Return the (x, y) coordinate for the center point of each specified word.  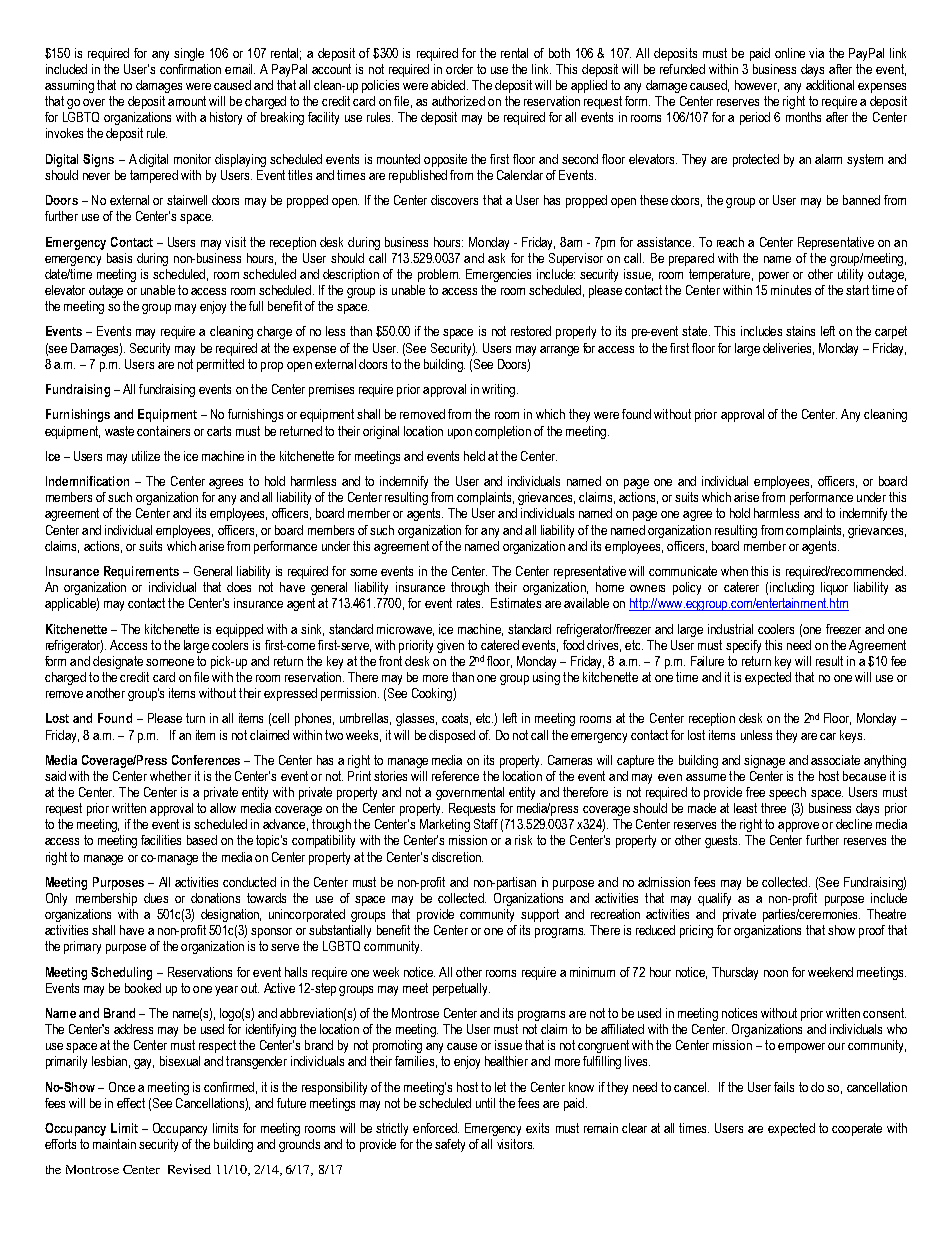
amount (187, 101)
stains (800, 331)
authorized (458, 101)
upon (460, 434)
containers (163, 431)
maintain (114, 1144)
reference (455, 776)
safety (450, 1145)
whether (170, 776)
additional (830, 85)
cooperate (857, 1129)
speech (787, 793)
